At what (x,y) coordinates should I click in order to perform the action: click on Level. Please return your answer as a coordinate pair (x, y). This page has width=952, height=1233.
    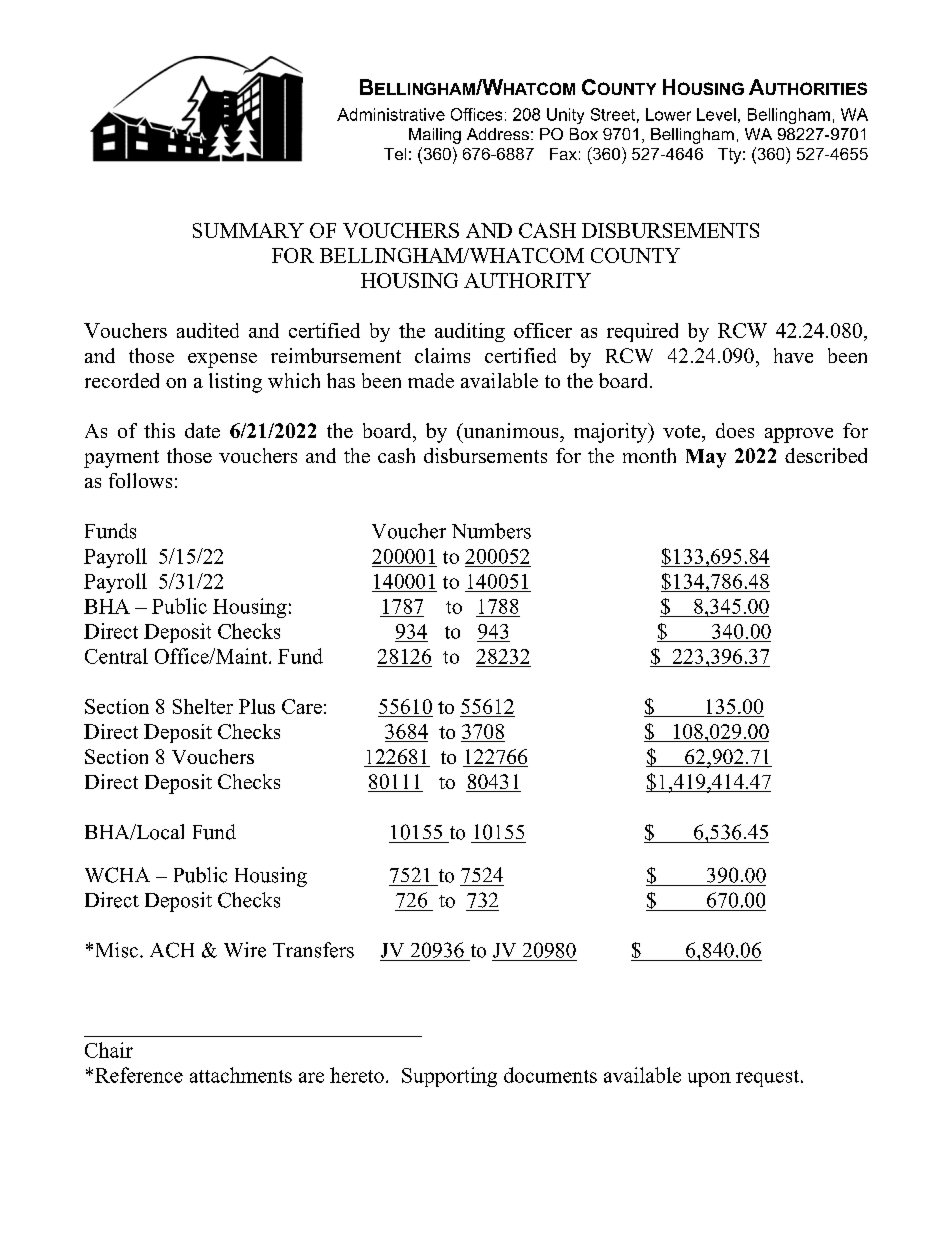
    Looking at the image, I should click on (716, 114).
